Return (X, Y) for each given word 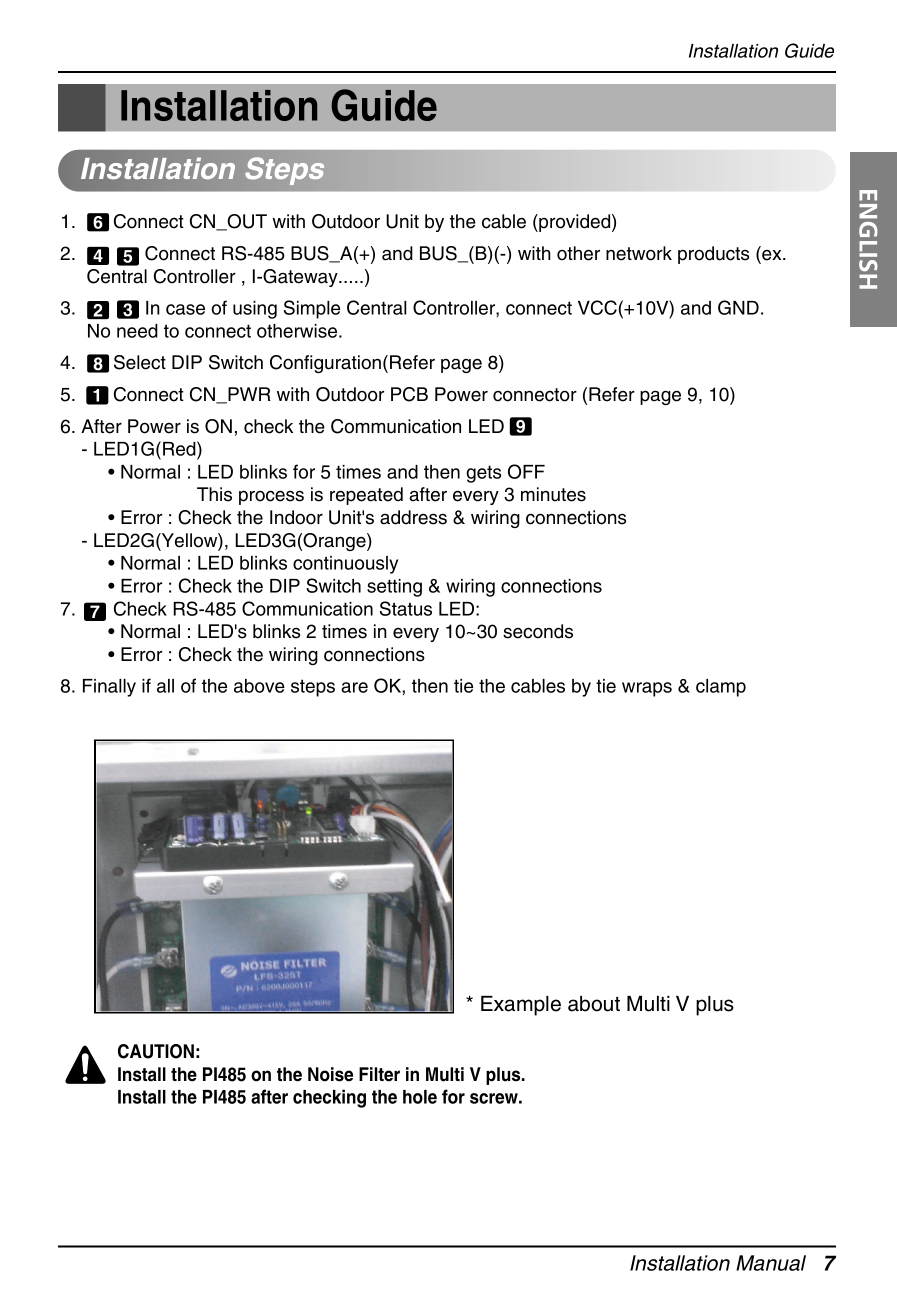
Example (521, 1006)
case (185, 309)
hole (420, 1097)
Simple (312, 309)
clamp (721, 688)
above (259, 686)
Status (406, 608)
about (594, 1004)
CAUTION (156, 1051)
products (713, 255)
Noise (330, 1074)
